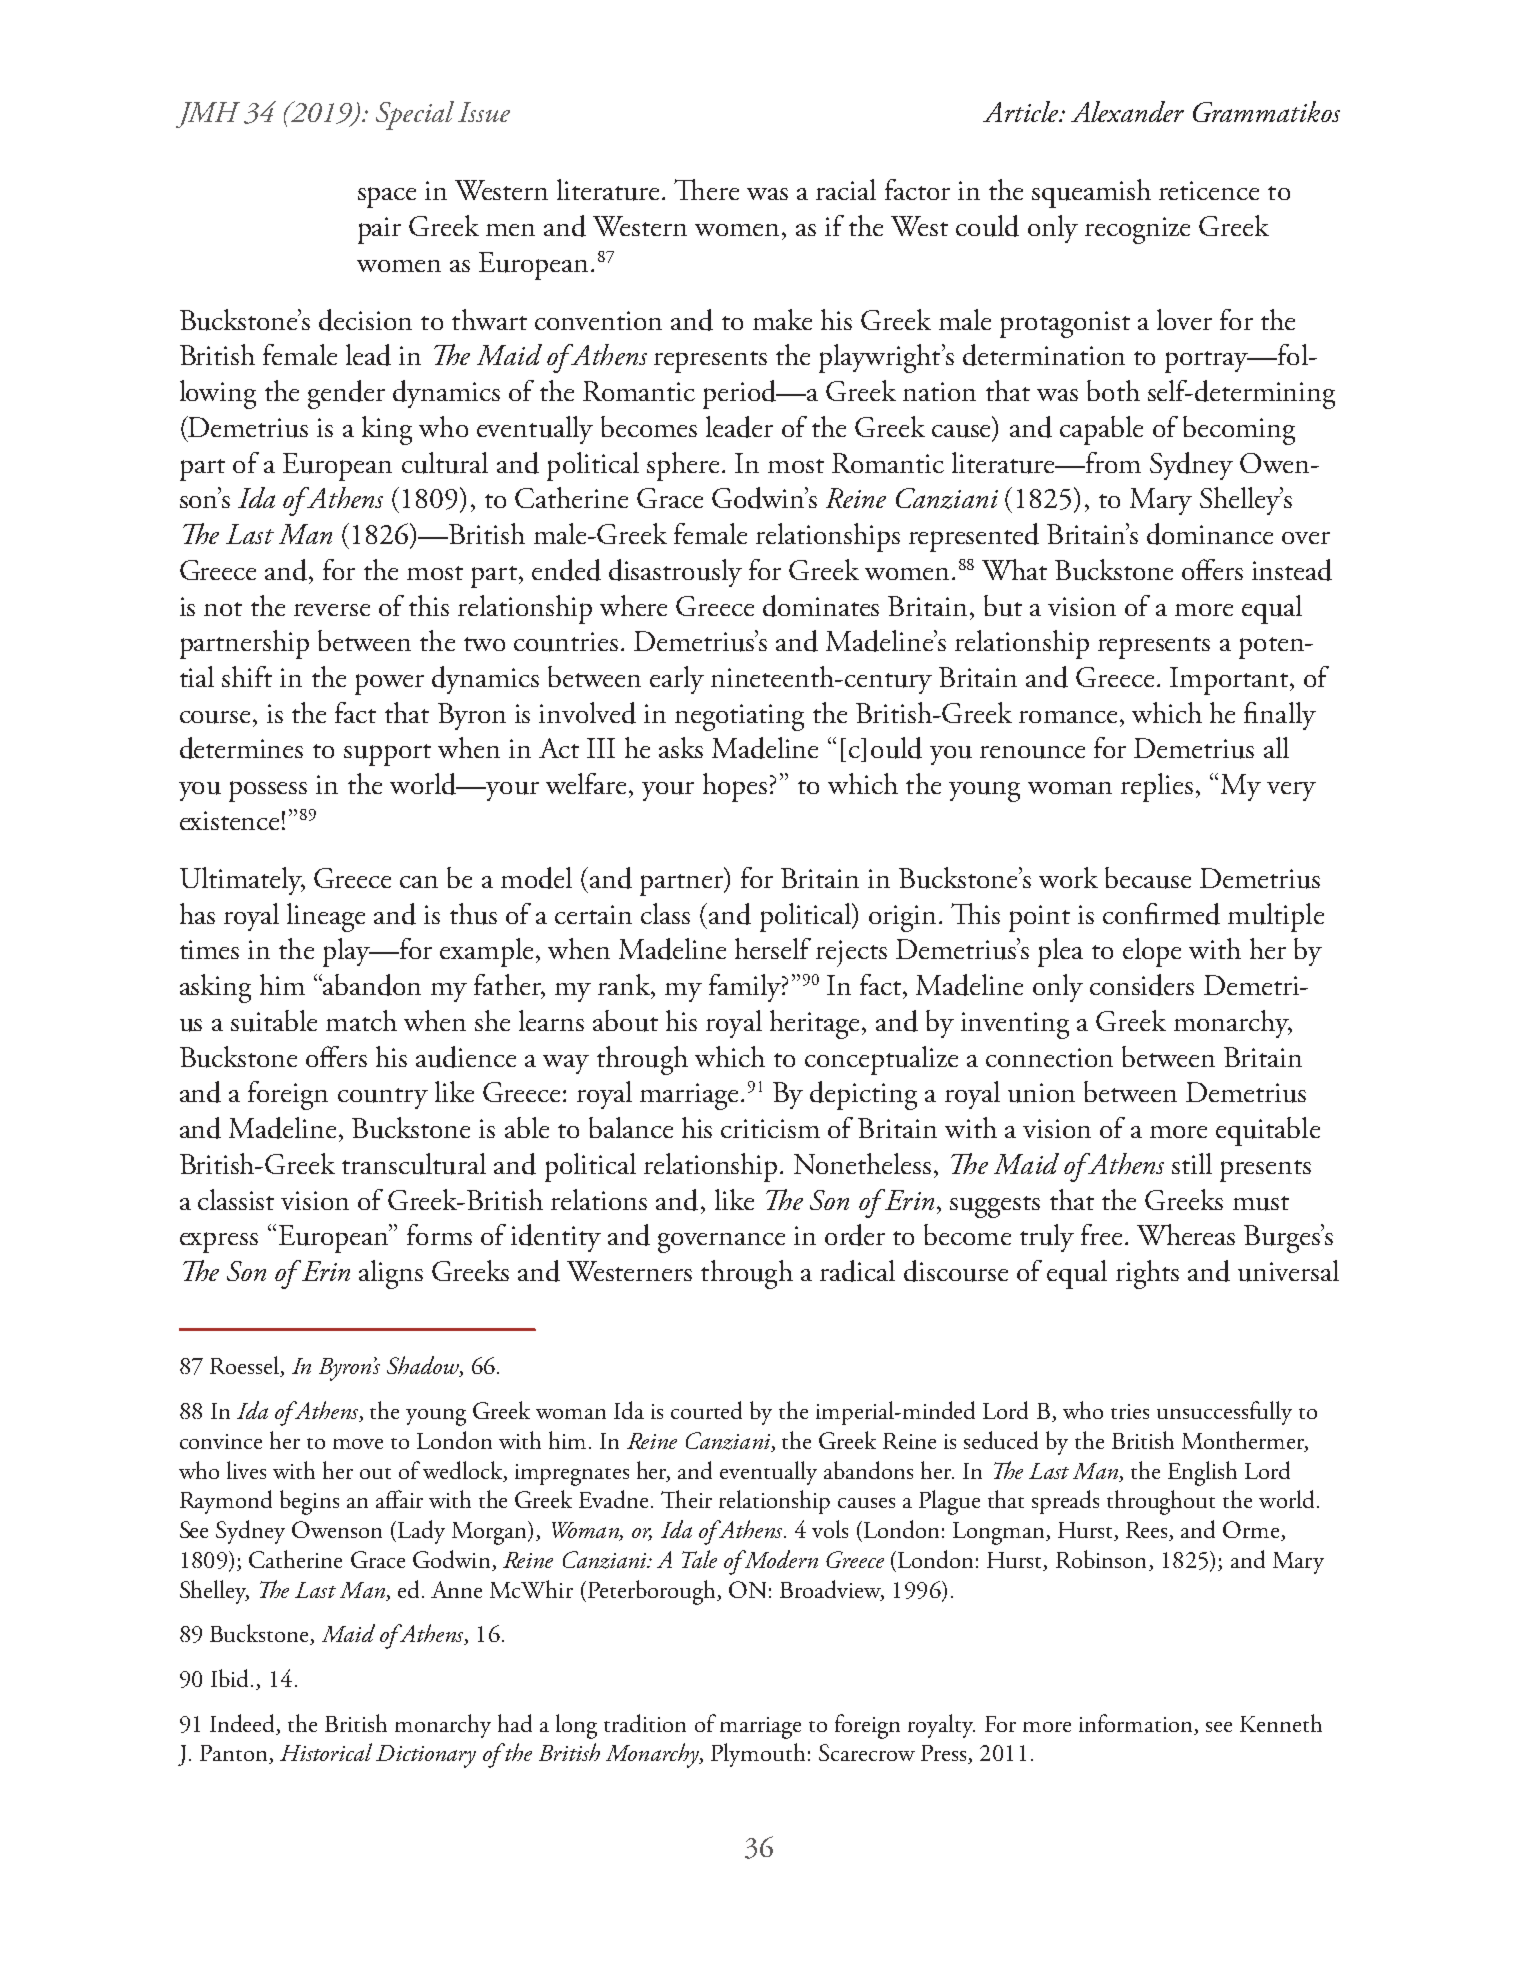  What do you see at coordinates (1210, 534) in the image?
I see `dominance` at bounding box center [1210, 534].
